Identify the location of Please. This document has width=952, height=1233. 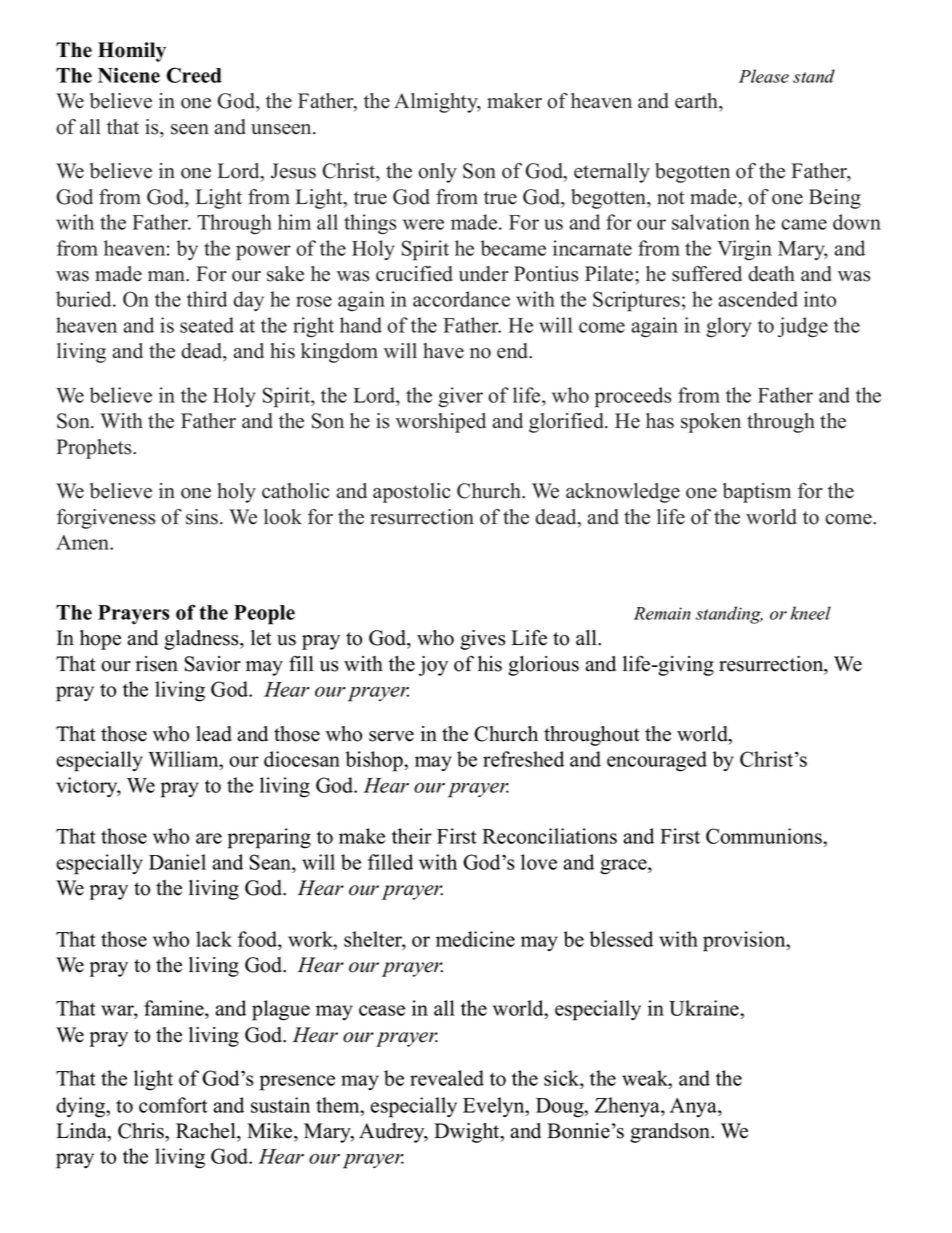
(764, 76).
